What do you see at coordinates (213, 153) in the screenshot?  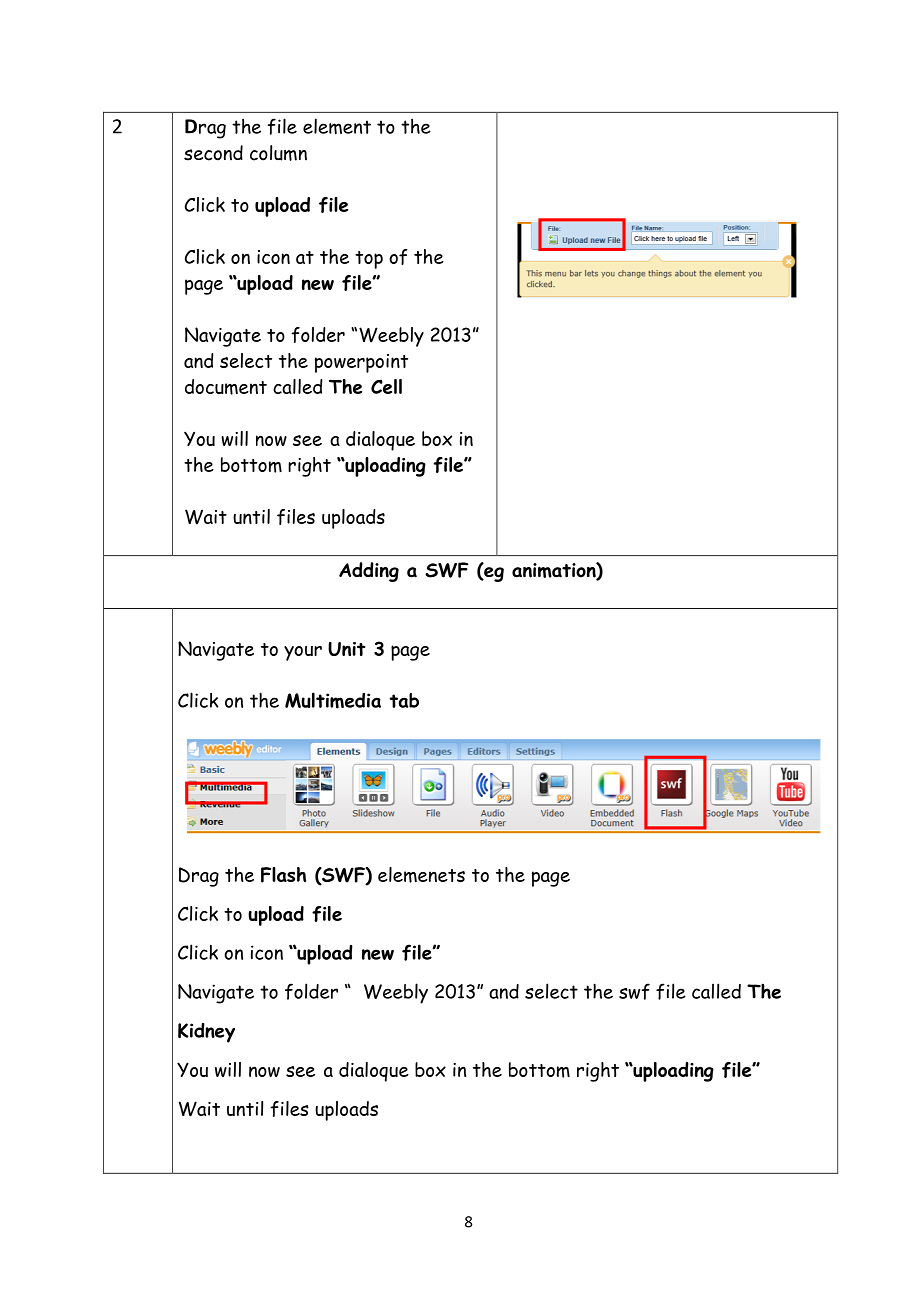 I see `second` at bounding box center [213, 153].
